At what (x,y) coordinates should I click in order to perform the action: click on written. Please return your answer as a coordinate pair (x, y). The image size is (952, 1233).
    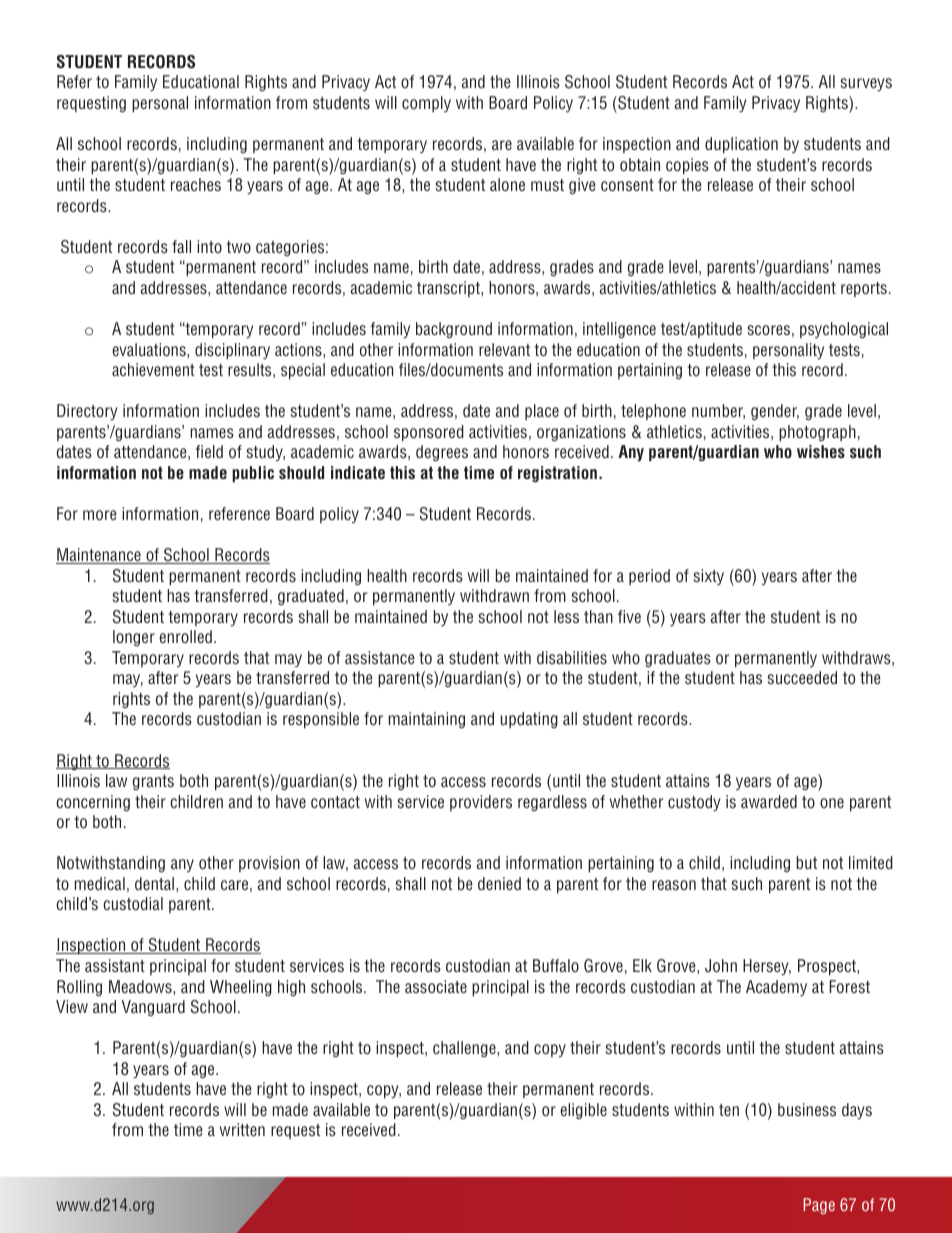
    Looking at the image, I should click on (242, 1129).
